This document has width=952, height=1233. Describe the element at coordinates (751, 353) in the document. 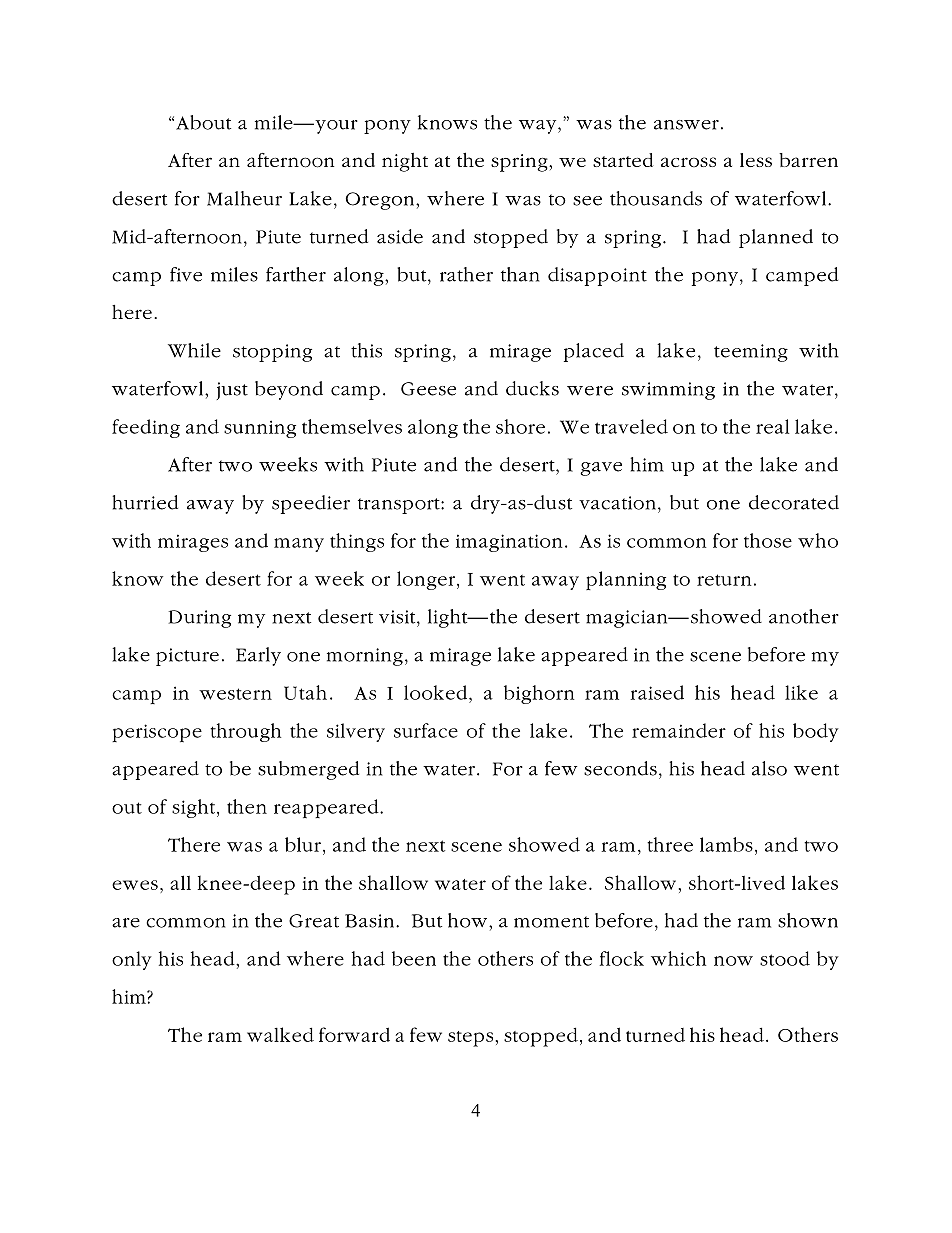

I see `teeming` at that location.
